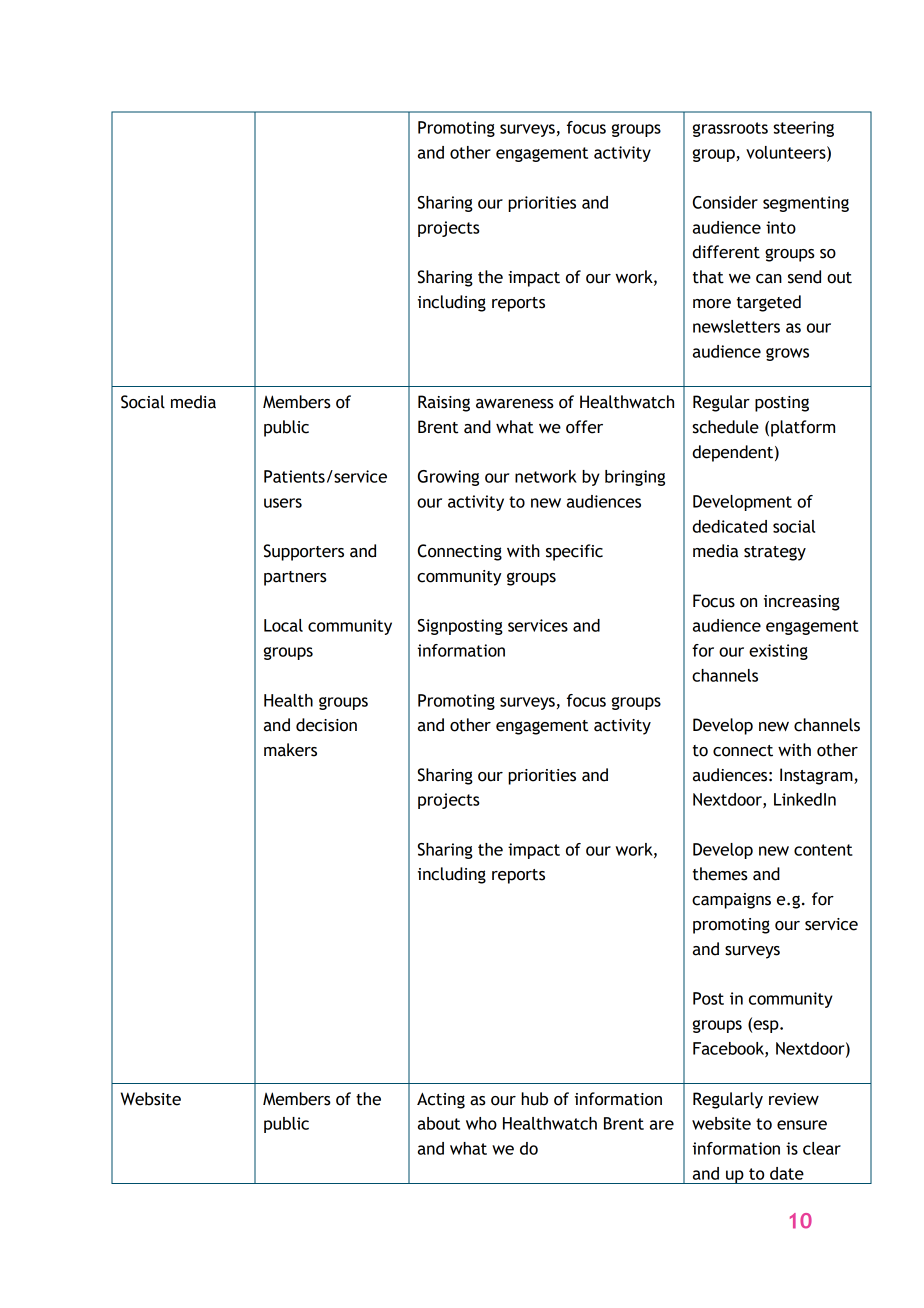 The height and width of the screenshot is (1308, 924). What do you see at coordinates (787, 1173) in the screenshot?
I see `date` at bounding box center [787, 1173].
